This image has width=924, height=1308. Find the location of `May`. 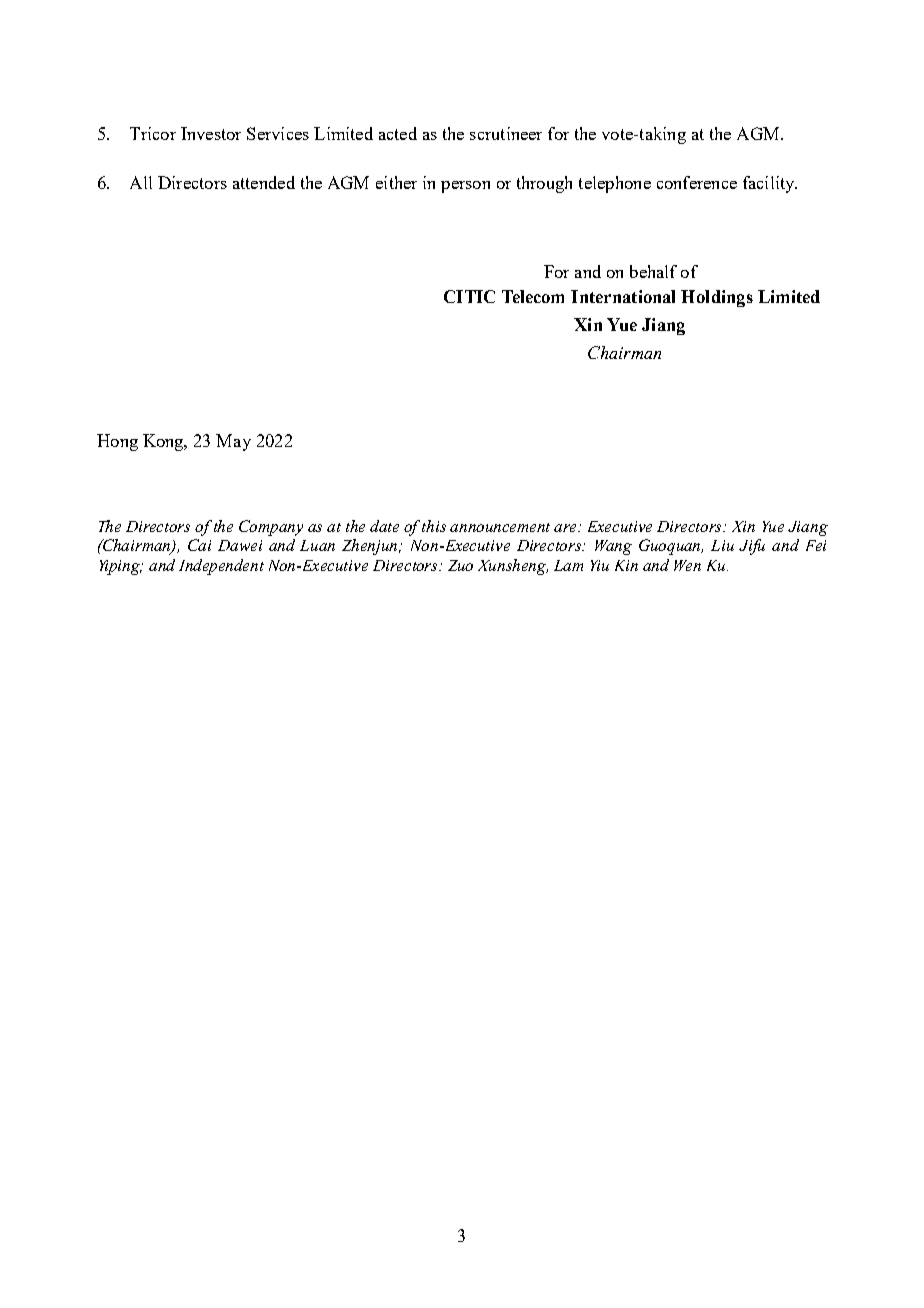

May is located at coordinates (233, 442).
